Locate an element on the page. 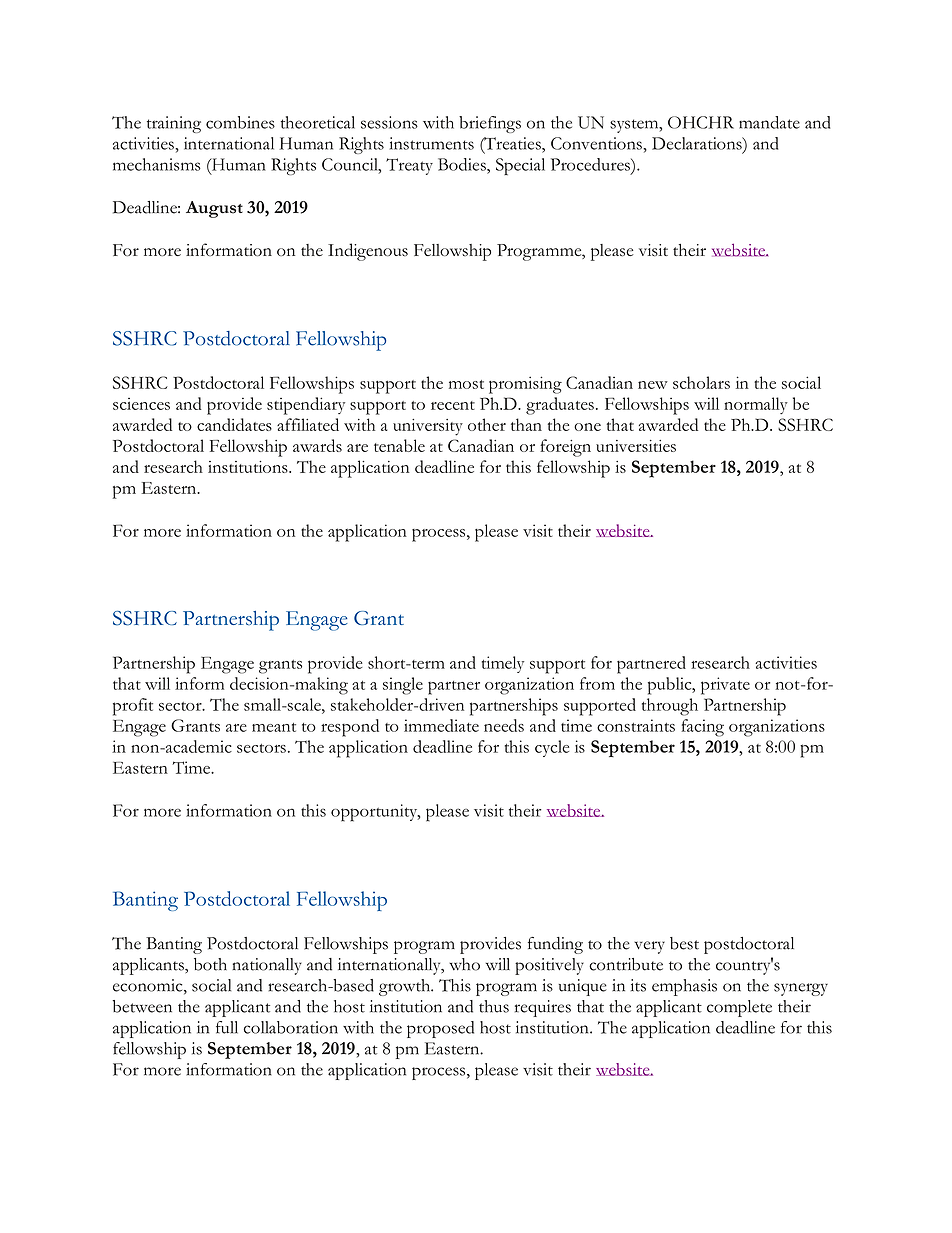 The height and width of the image is (1233, 952). meant is located at coordinates (274, 727).
